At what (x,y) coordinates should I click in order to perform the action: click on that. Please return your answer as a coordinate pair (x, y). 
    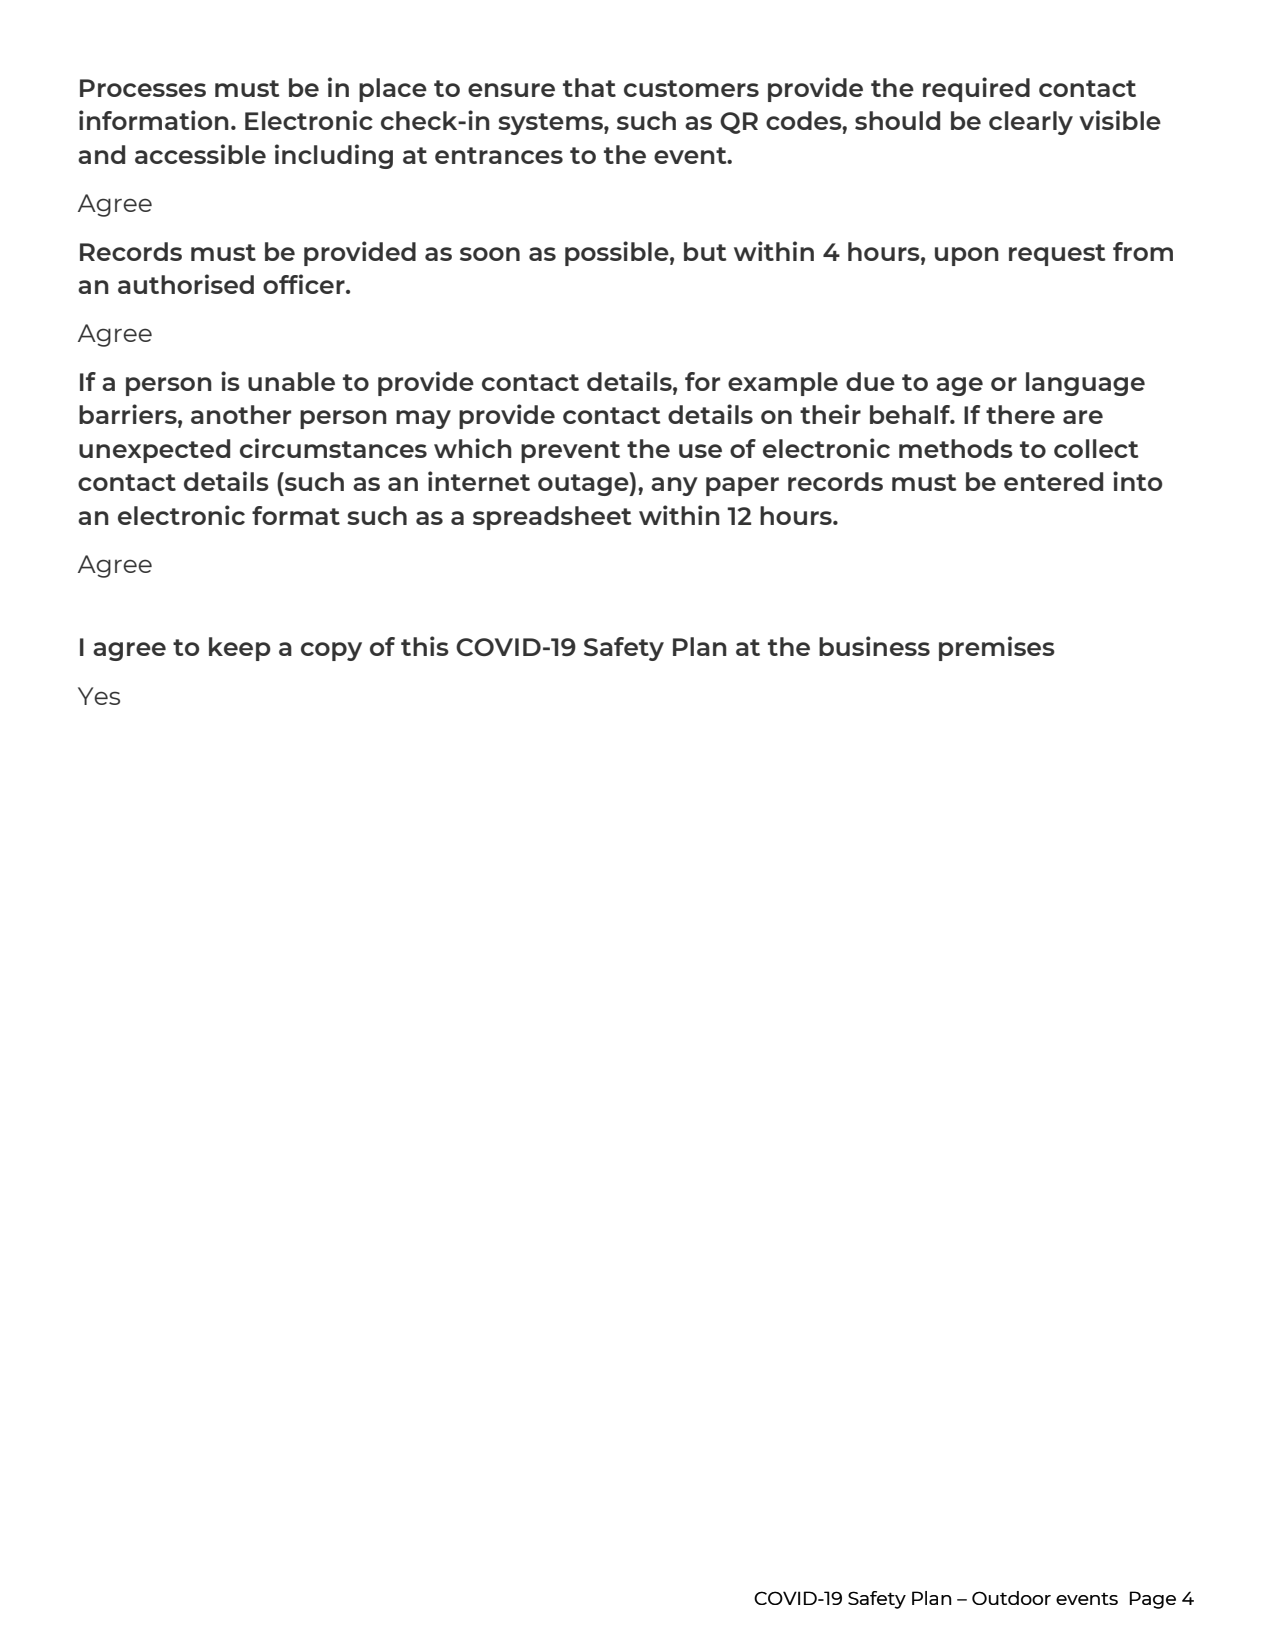
    Looking at the image, I should click on (589, 87).
